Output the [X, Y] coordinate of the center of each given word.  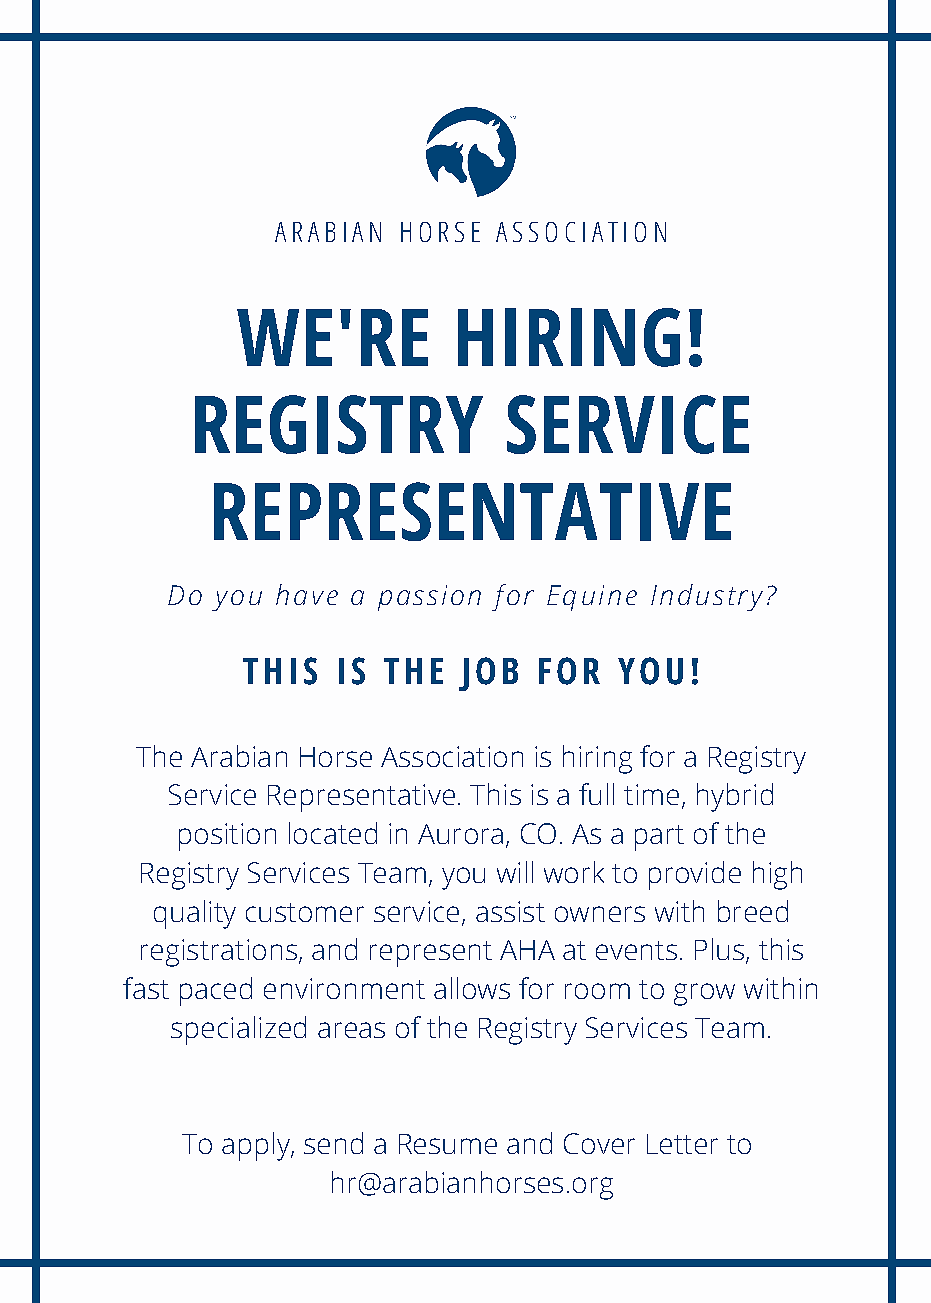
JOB [488, 674]
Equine [592, 598]
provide [695, 875]
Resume [448, 1144]
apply [257, 1146]
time [651, 794]
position [227, 837]
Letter [682, 1144]
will [515, 872]
